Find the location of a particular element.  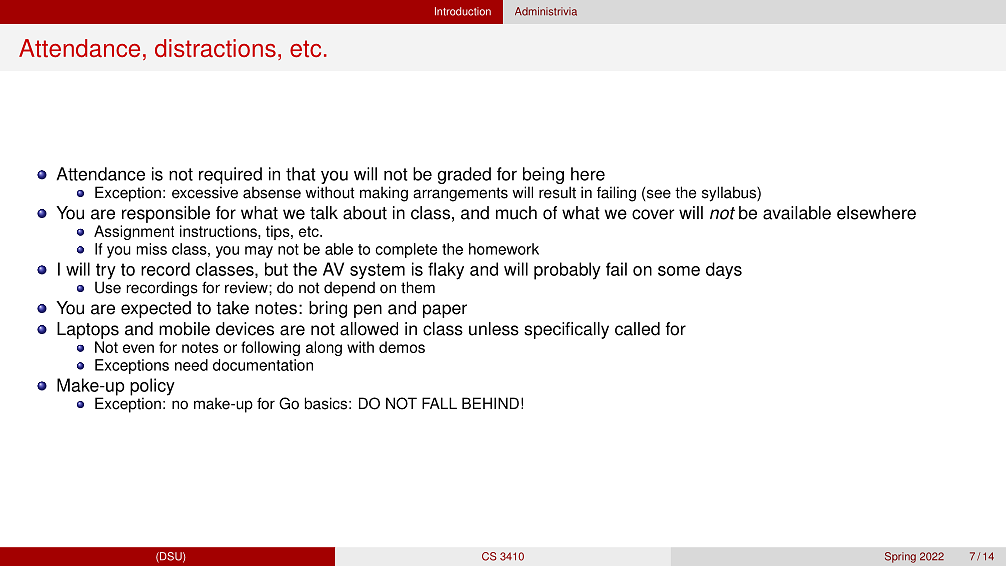

Administrivia is located at coordinates (546, 11).
